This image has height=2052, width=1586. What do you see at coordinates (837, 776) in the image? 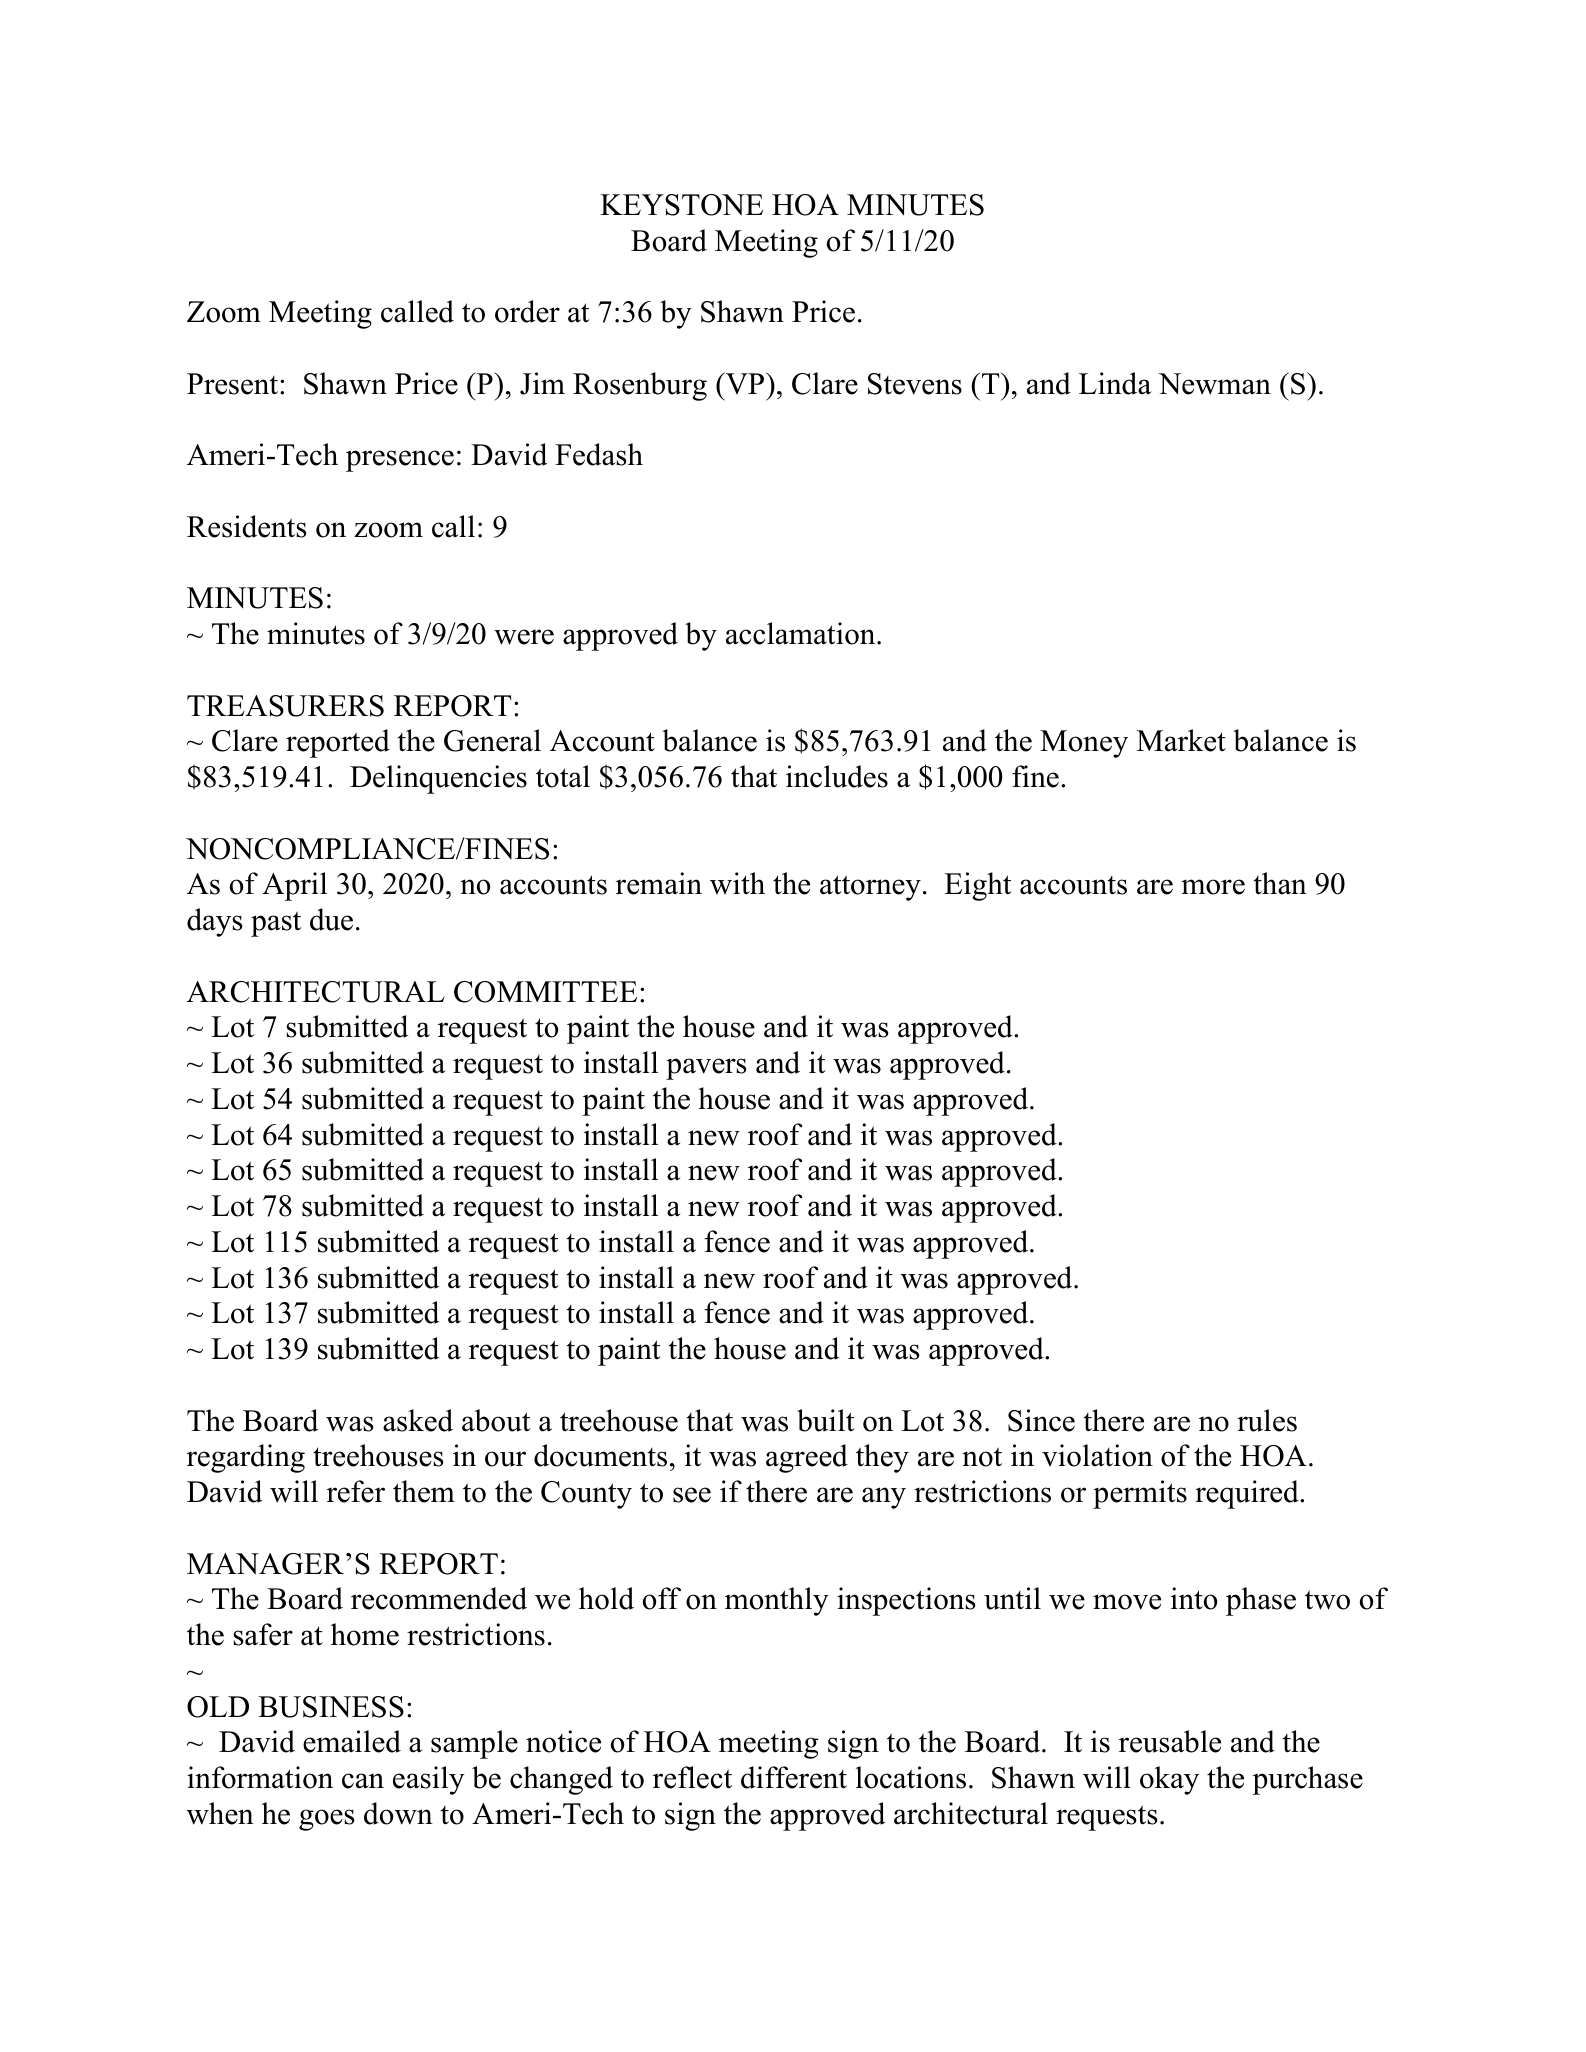
I see `includes` at bounding box center [837, 776].
